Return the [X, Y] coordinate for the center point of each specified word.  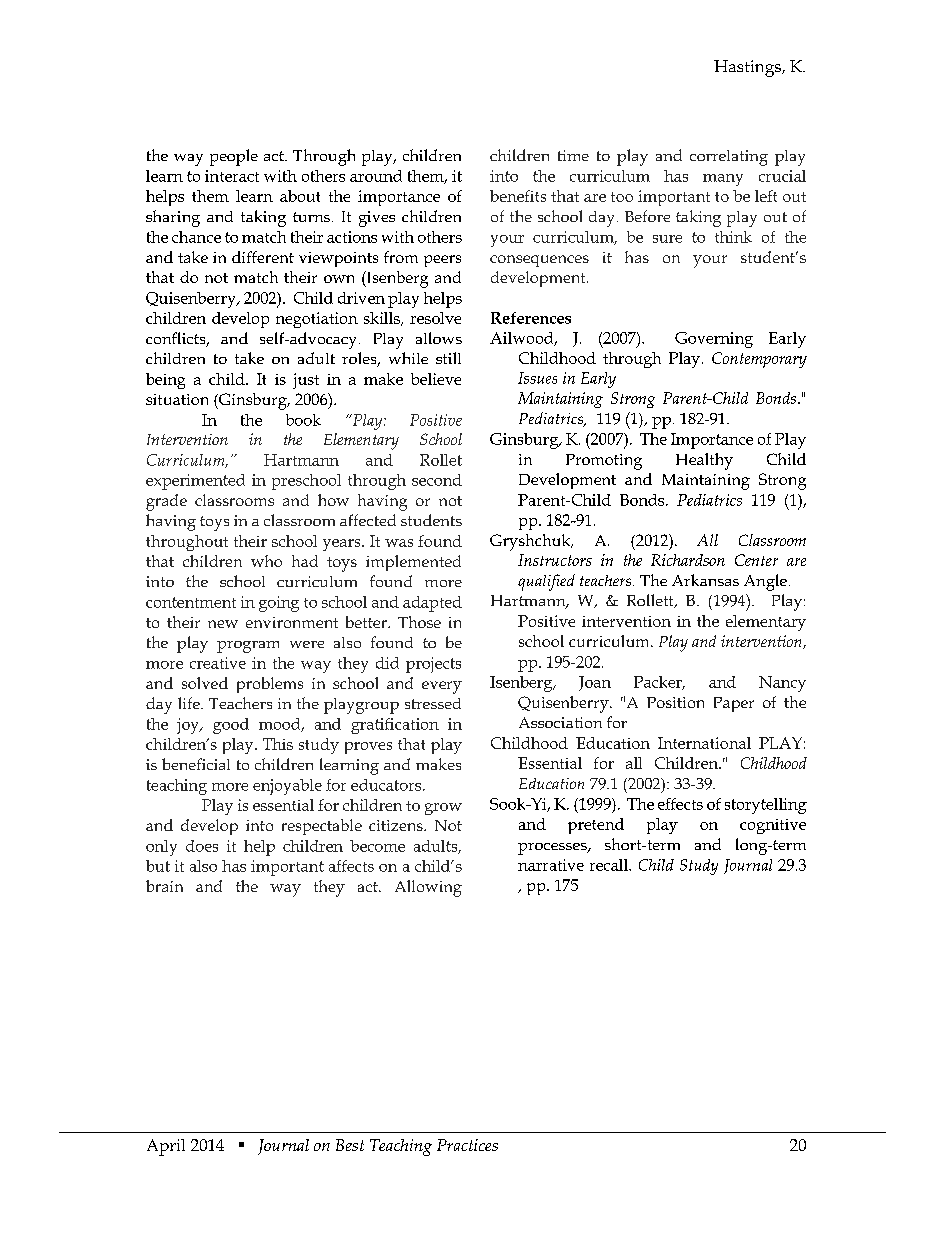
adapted [432, 604]
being [165, 381]
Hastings [748, 68]
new [223, 624]
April [166, 1147]
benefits [518, 196]
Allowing [428, 888]
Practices [467, 1145]
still [448, 358]
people [234, 157]
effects [680, 804]
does [202, 846]
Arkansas [705, 580]
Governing [714, 340]
